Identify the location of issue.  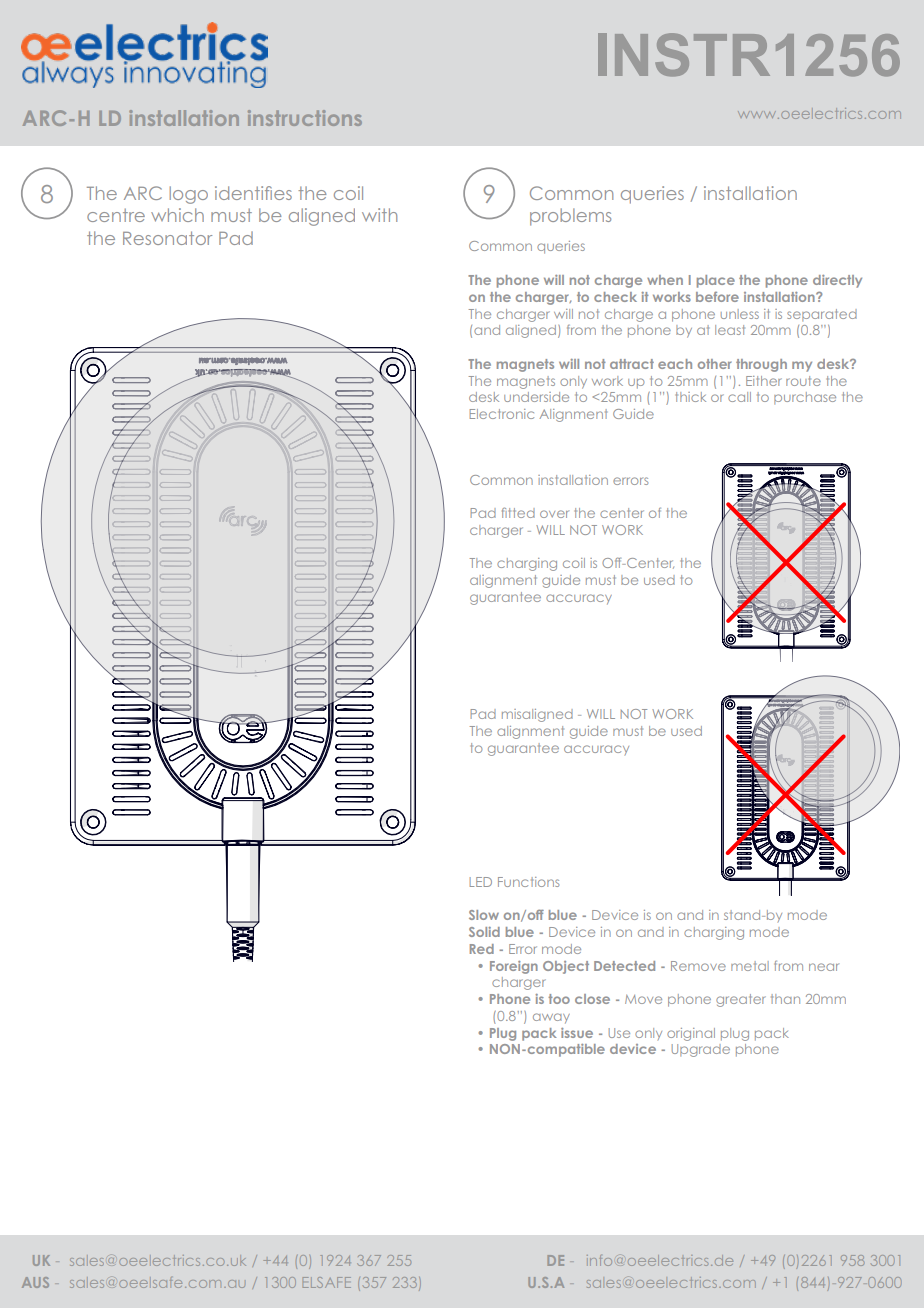
(577, 1033).
